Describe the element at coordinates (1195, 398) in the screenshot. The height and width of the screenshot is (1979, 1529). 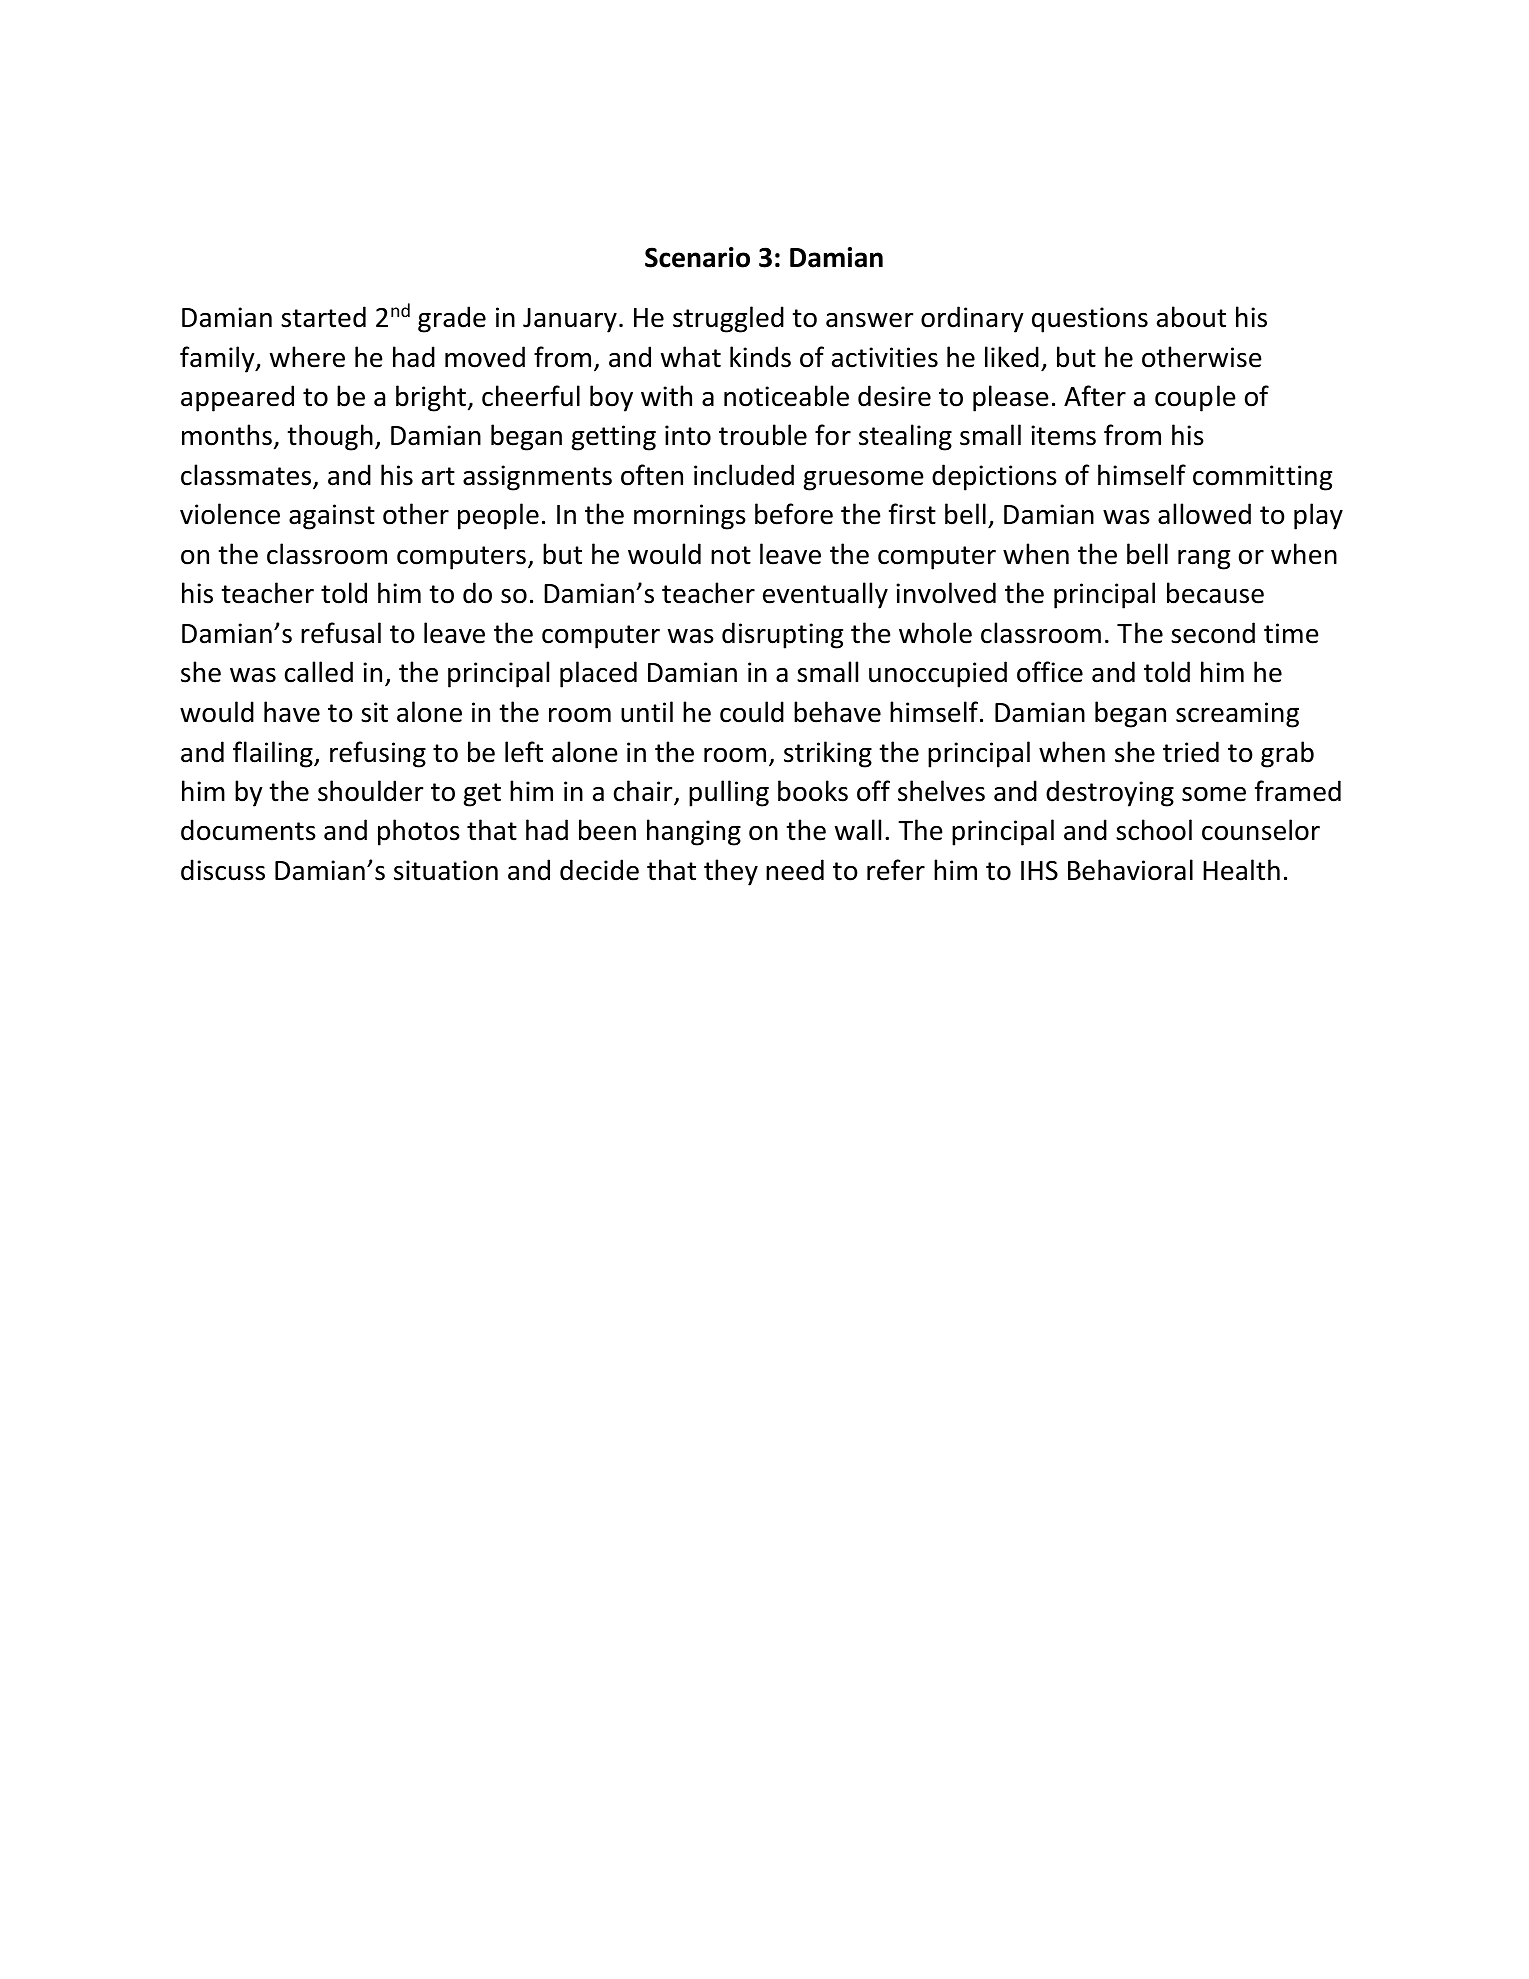
I see `couple` at that location.
